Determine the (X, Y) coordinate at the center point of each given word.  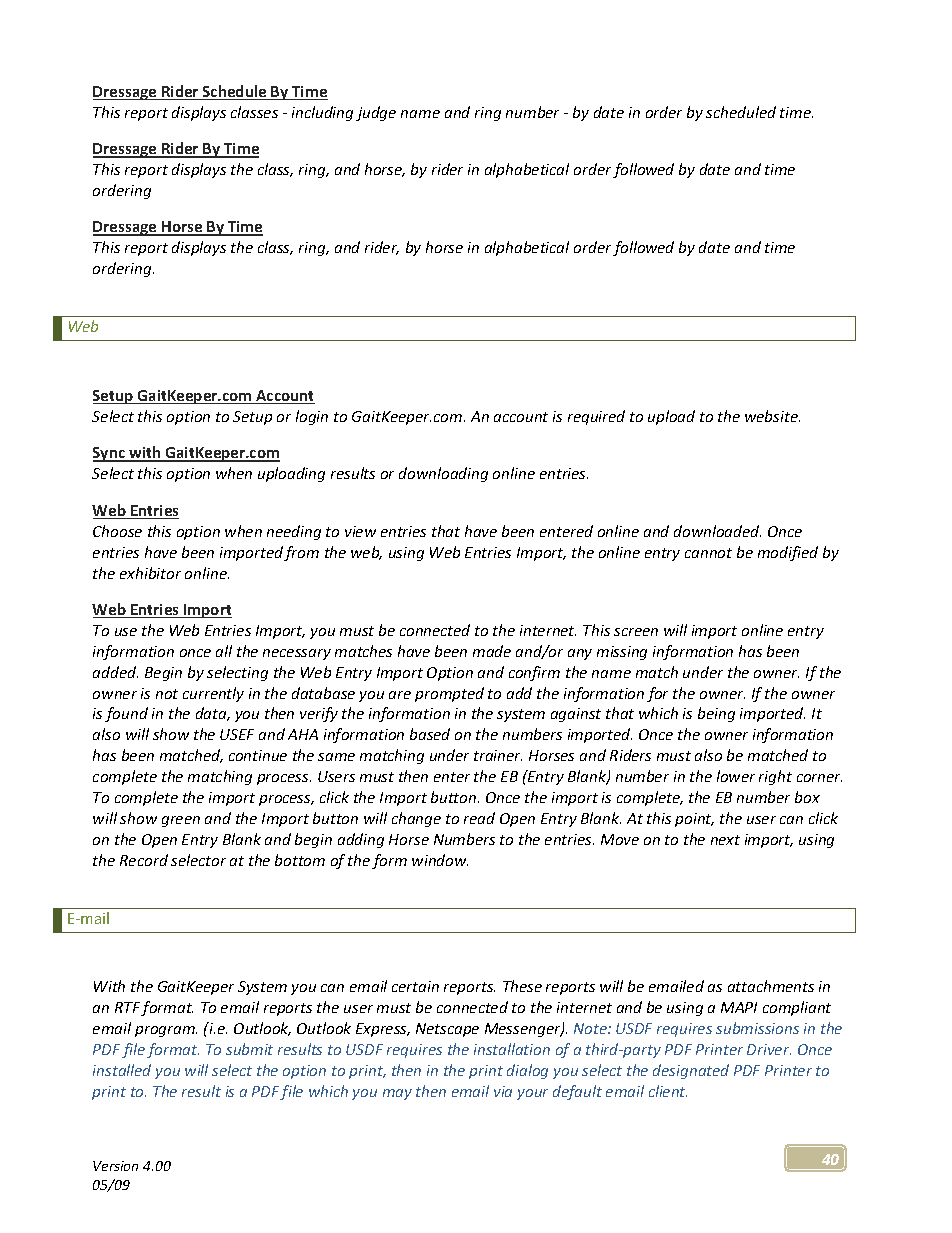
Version (115, 1166)
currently (213, 694)
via (503, 1091)
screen (636, 632)
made (492, 651)
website (772, 416)
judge (376, 113)
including (322, 113)
